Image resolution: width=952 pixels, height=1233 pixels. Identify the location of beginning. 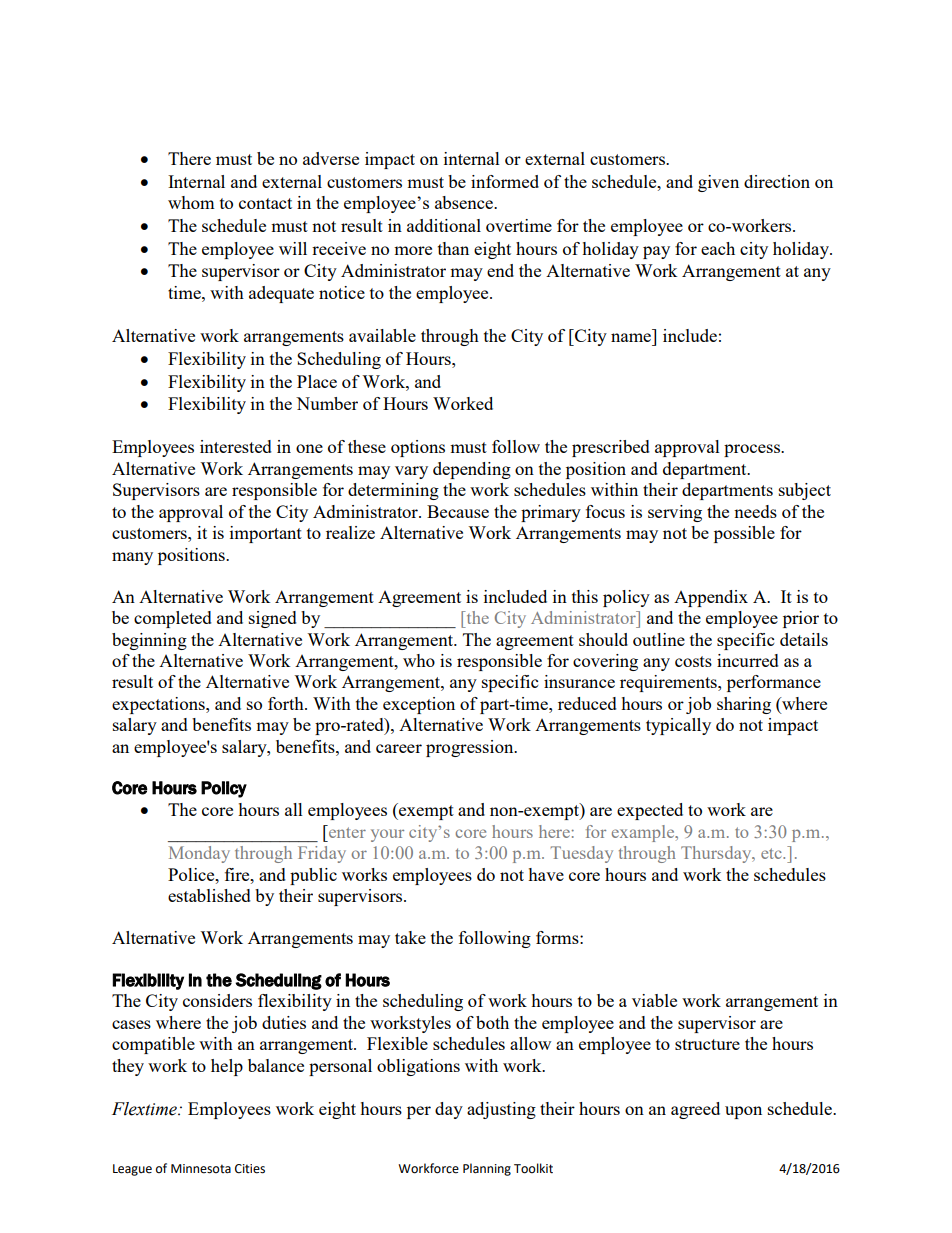
(149, 641).
